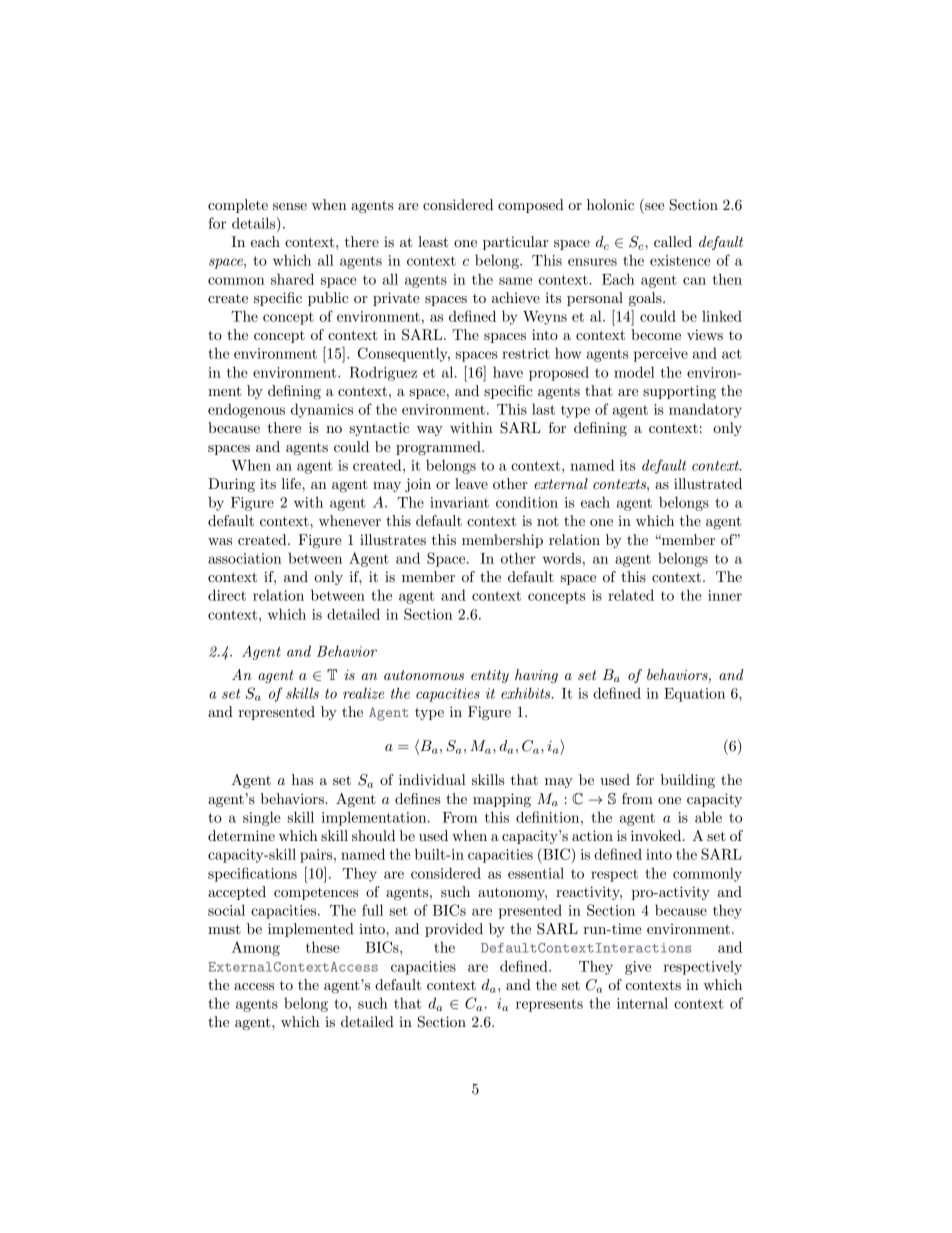 This document has height=1233, width=952. I want to click on related, so click(631, 595).
